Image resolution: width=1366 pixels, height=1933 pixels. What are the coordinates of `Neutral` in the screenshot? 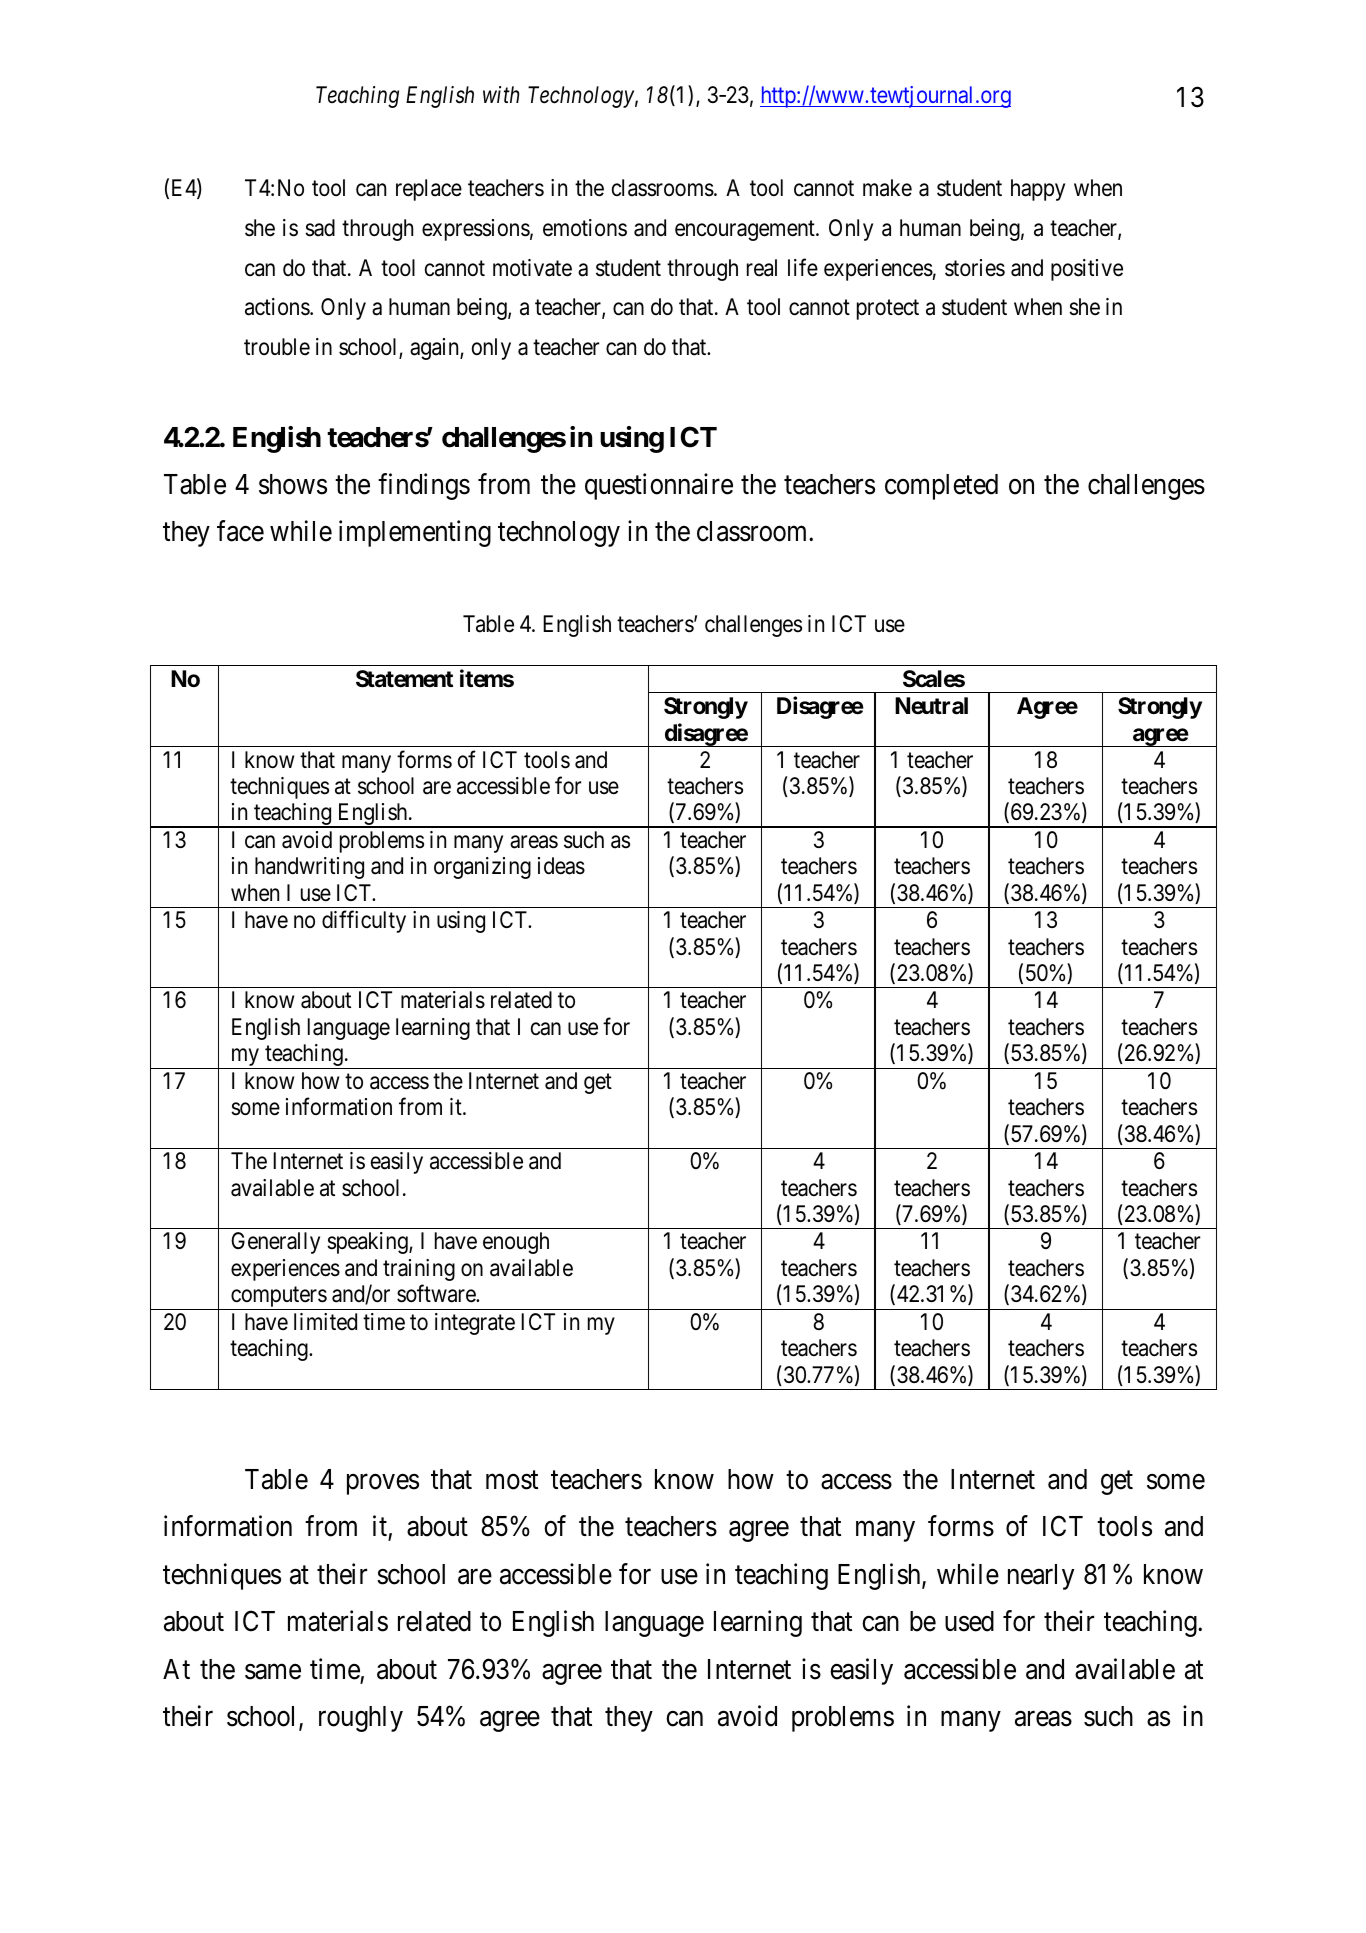 It's located at (931, 706).
